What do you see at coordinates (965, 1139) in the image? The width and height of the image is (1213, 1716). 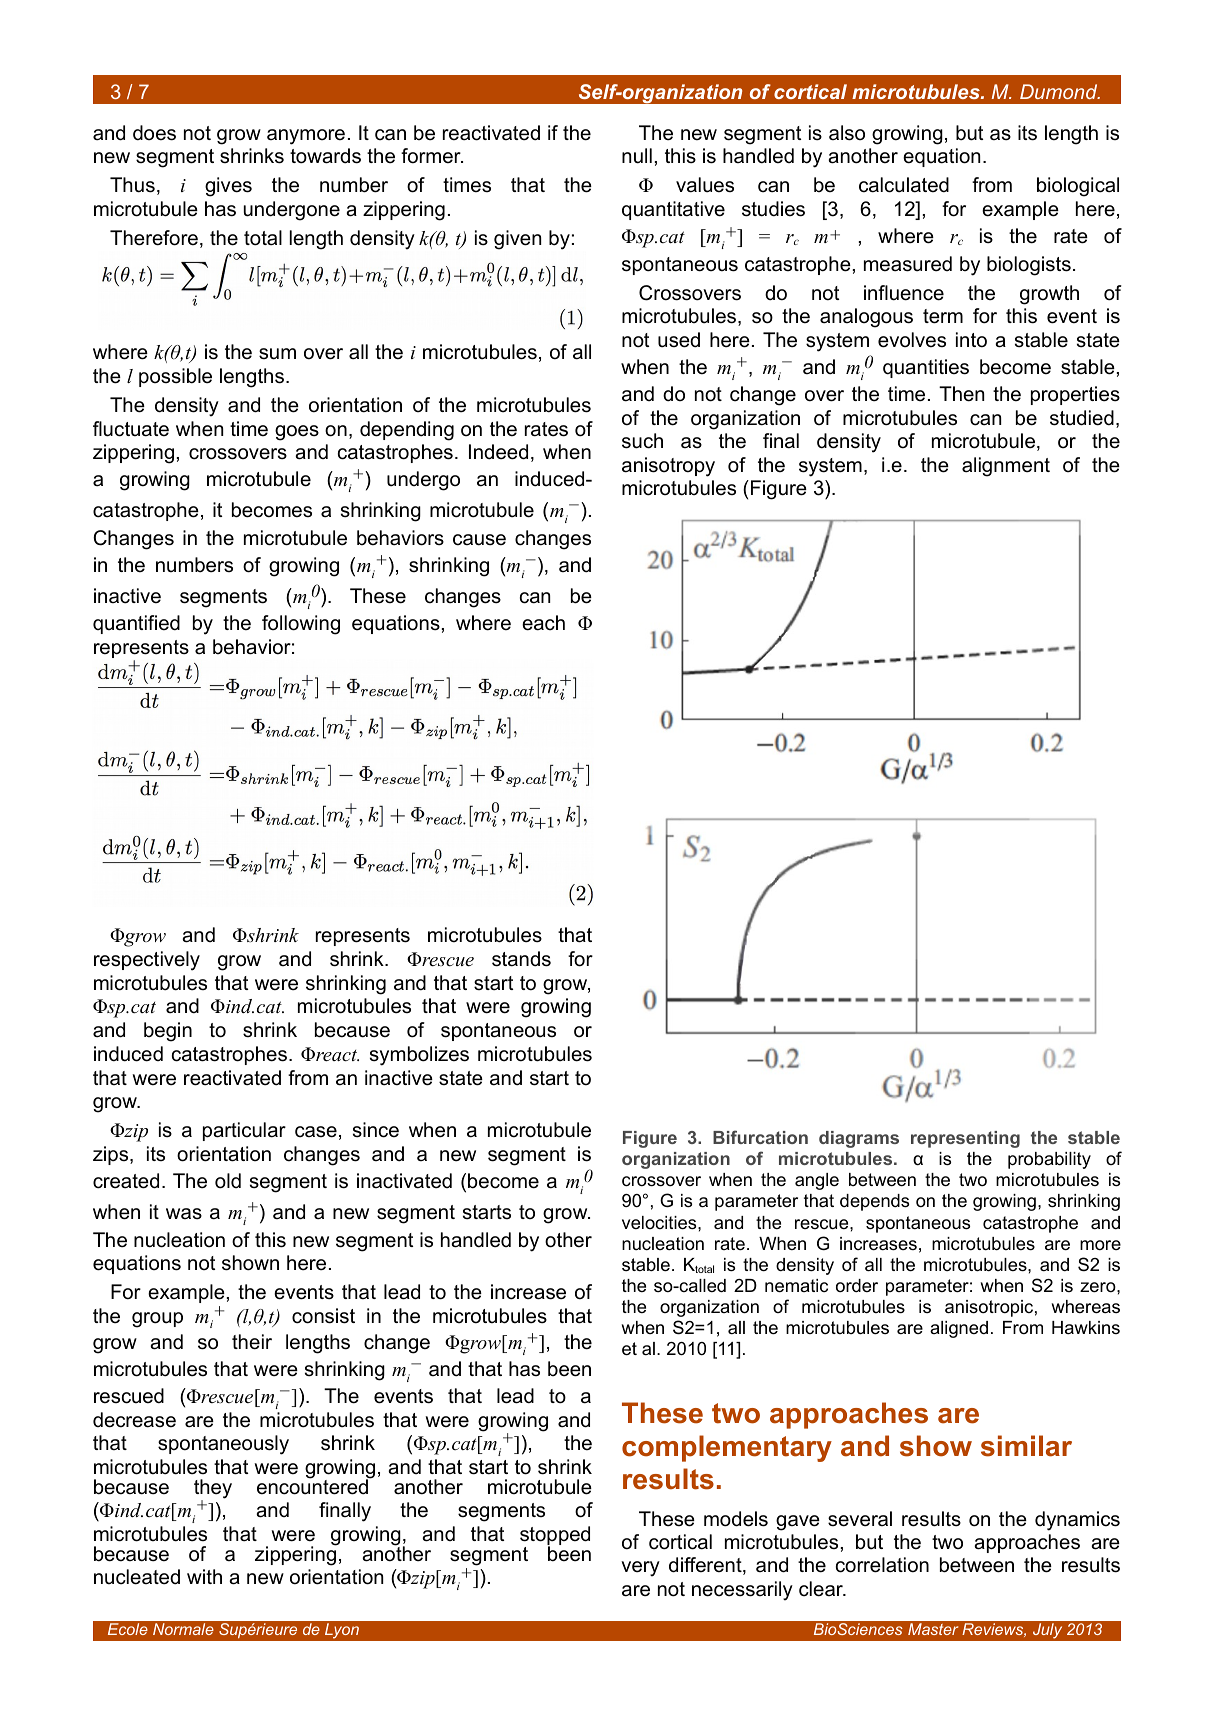 I see `representing` at bounding box center [965, 1139].
